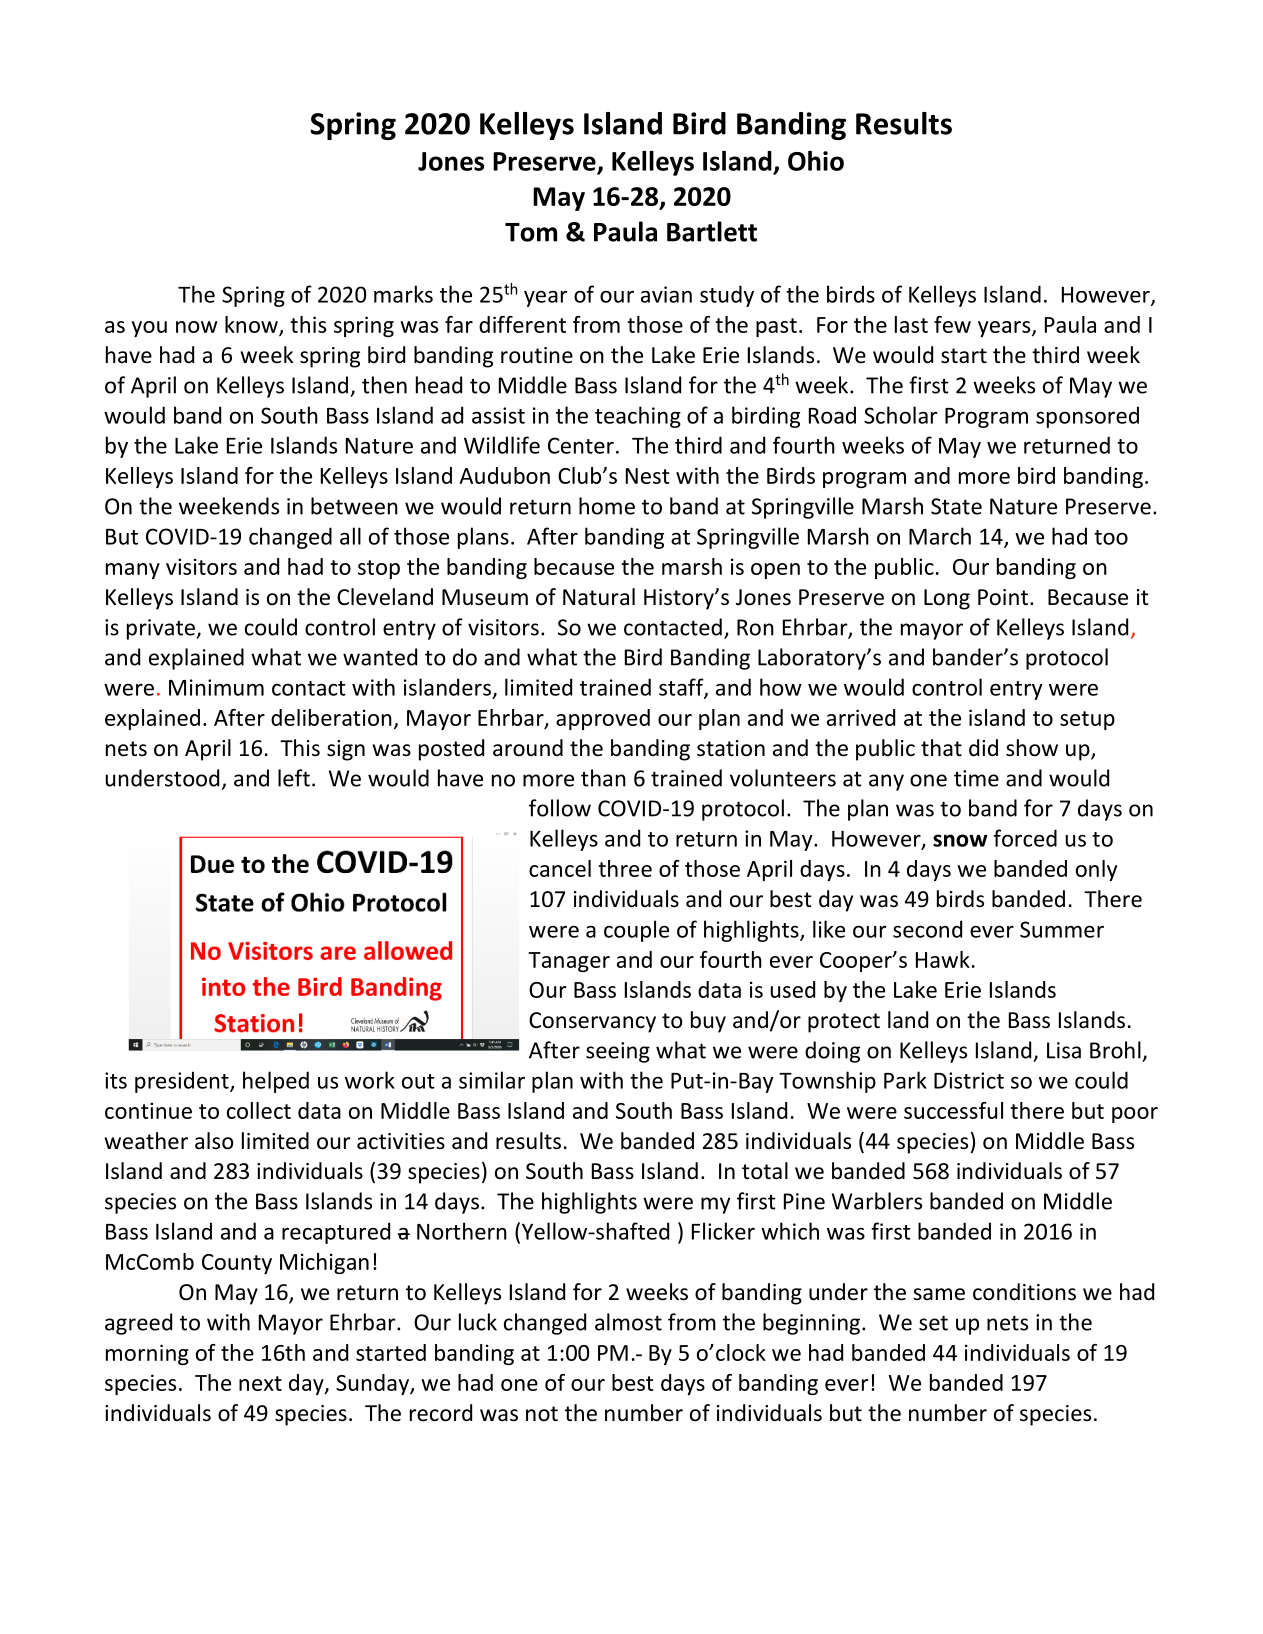 The height and width of the document is (1634, 1263). What do you see at coordinates (260, 1383) in the document?
I see `next` at bounding box center [260, 1383].
